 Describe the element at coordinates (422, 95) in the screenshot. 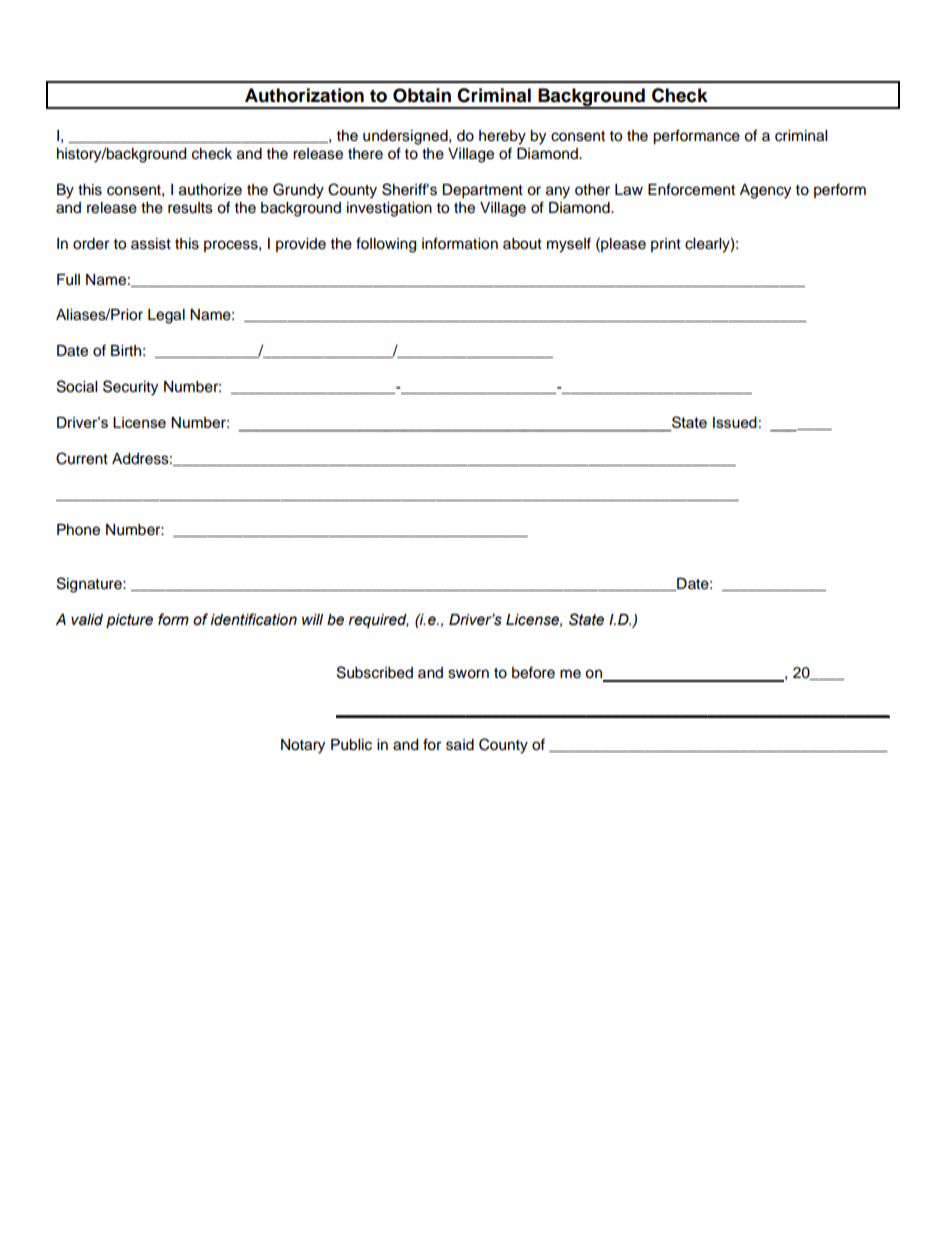

I see `Obtain` at that location.
